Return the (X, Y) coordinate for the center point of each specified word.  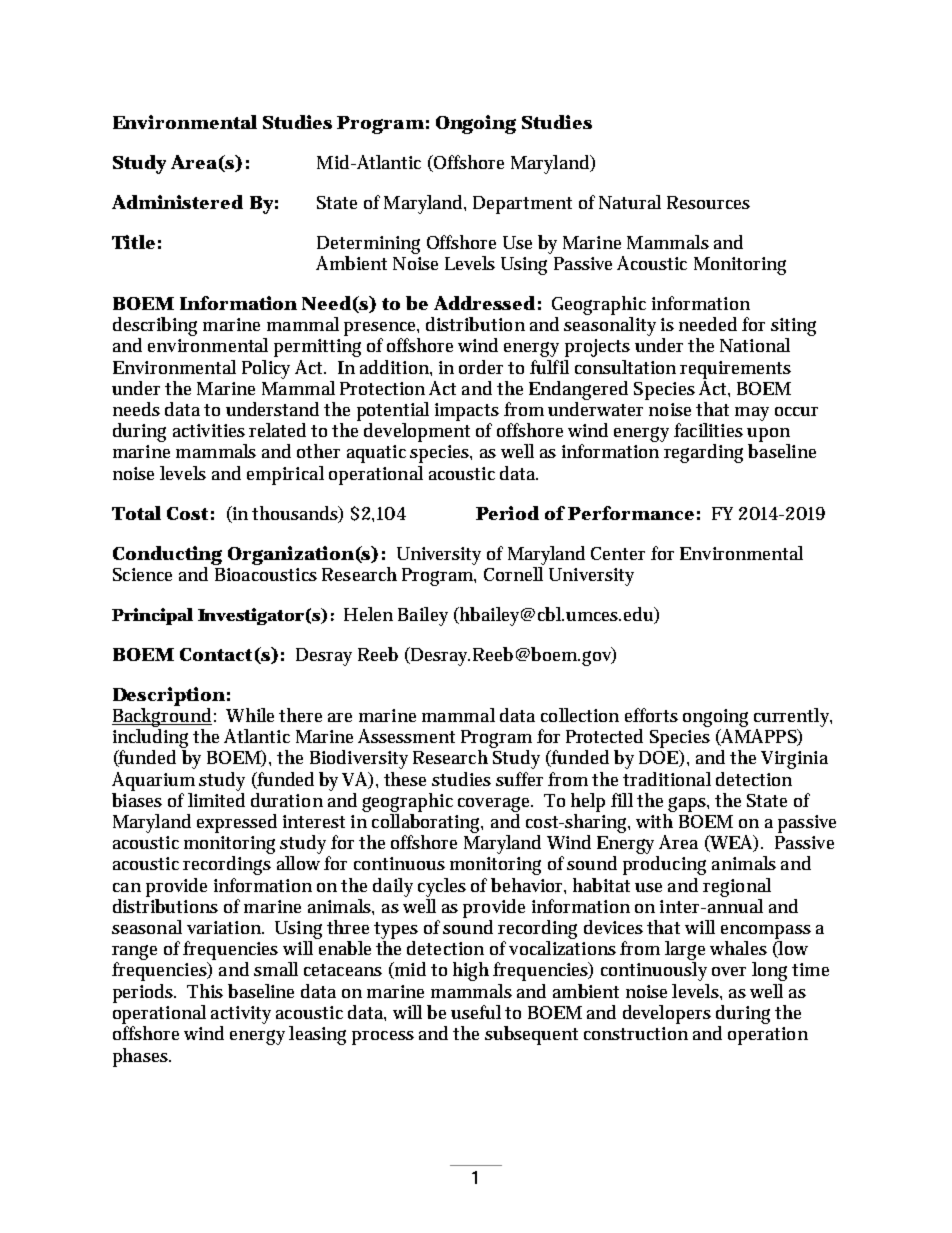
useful (476, 1012)
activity (241, 1015)
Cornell (513, 574)
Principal (152, 616)
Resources (708, 202)
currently (793, 717)
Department (522, 205)
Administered (177, 202)
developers (667, 1014)
